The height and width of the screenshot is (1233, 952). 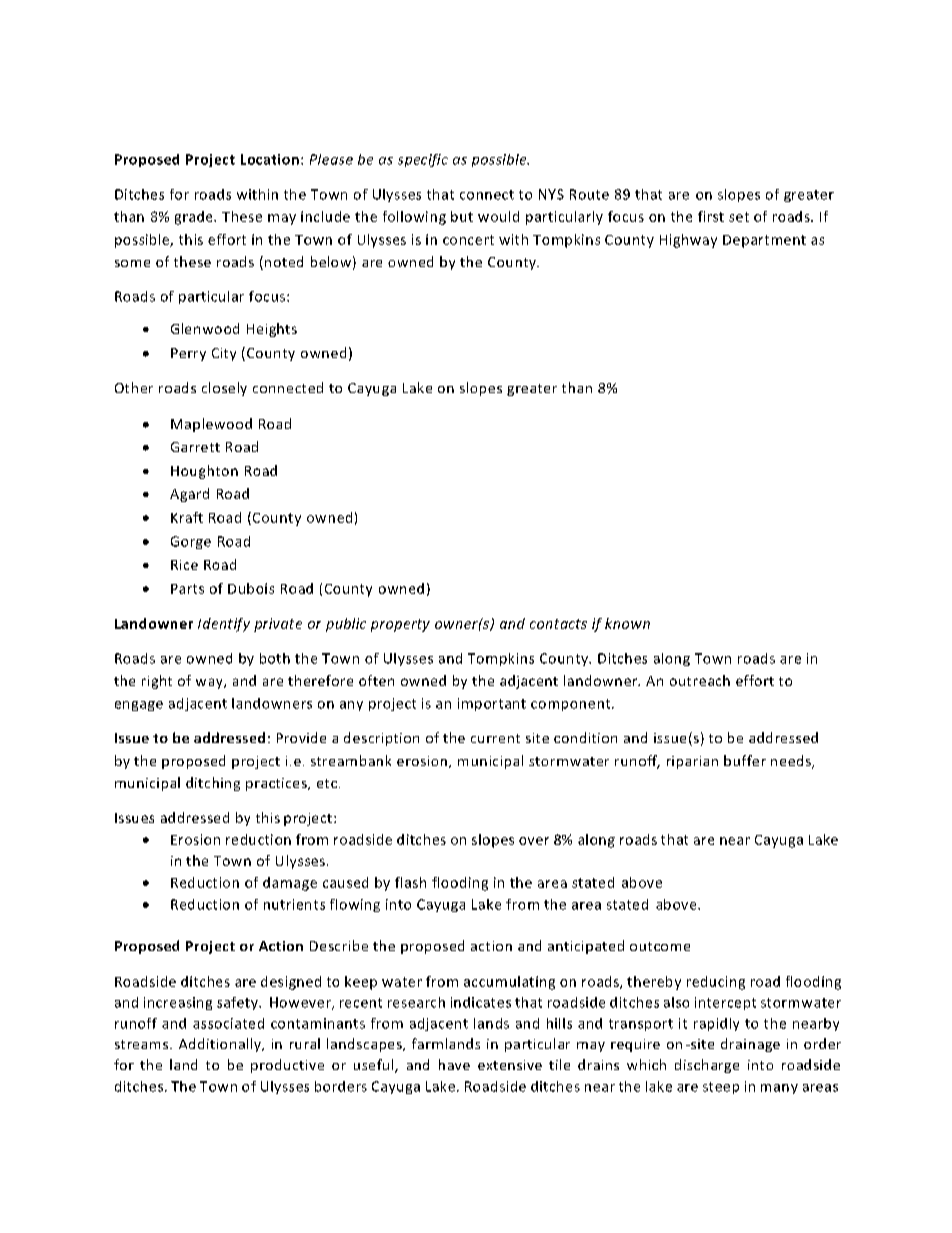 I want to click on property, so click(x=400, y=625).
